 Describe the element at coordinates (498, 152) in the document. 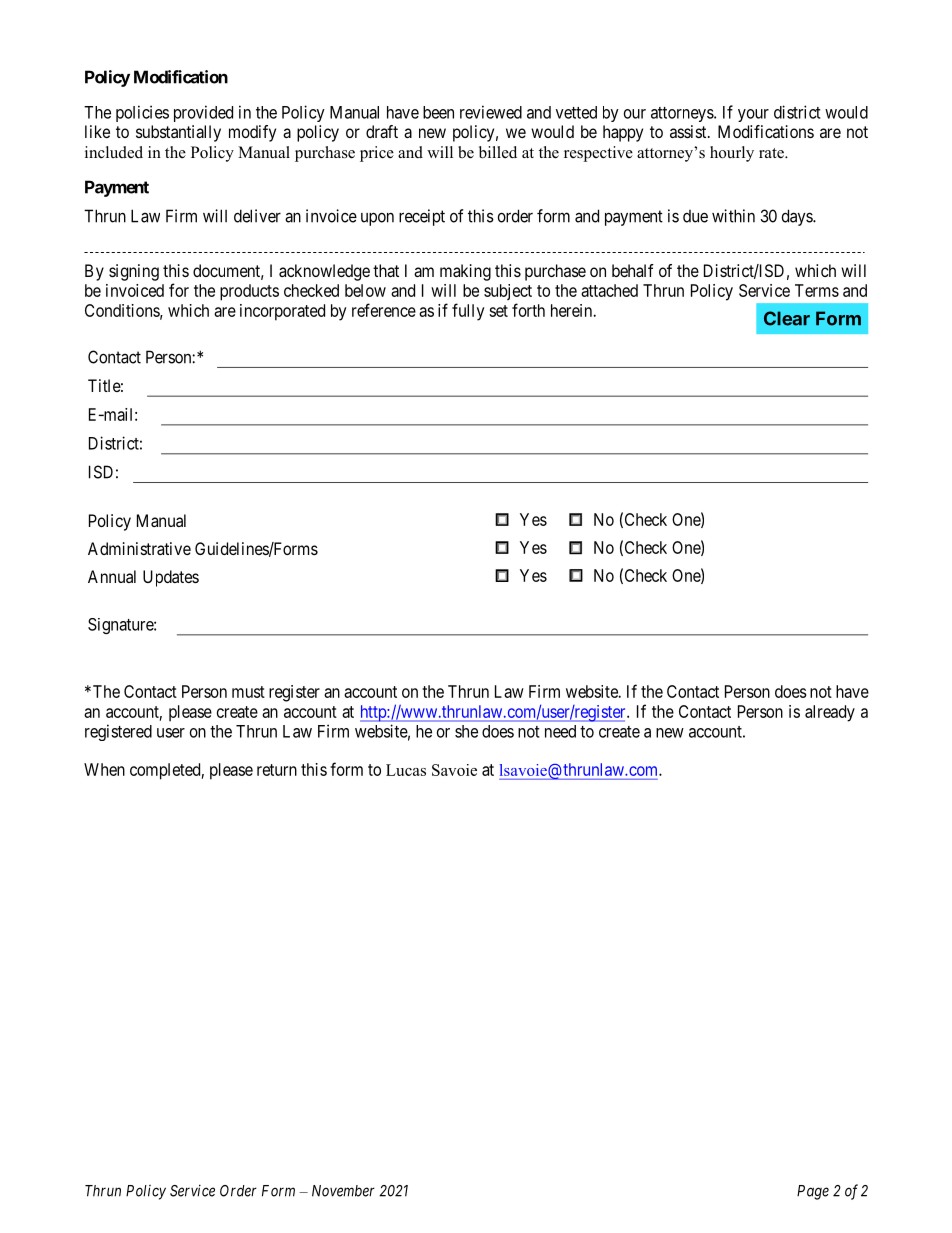

I see `billed` at that location.
